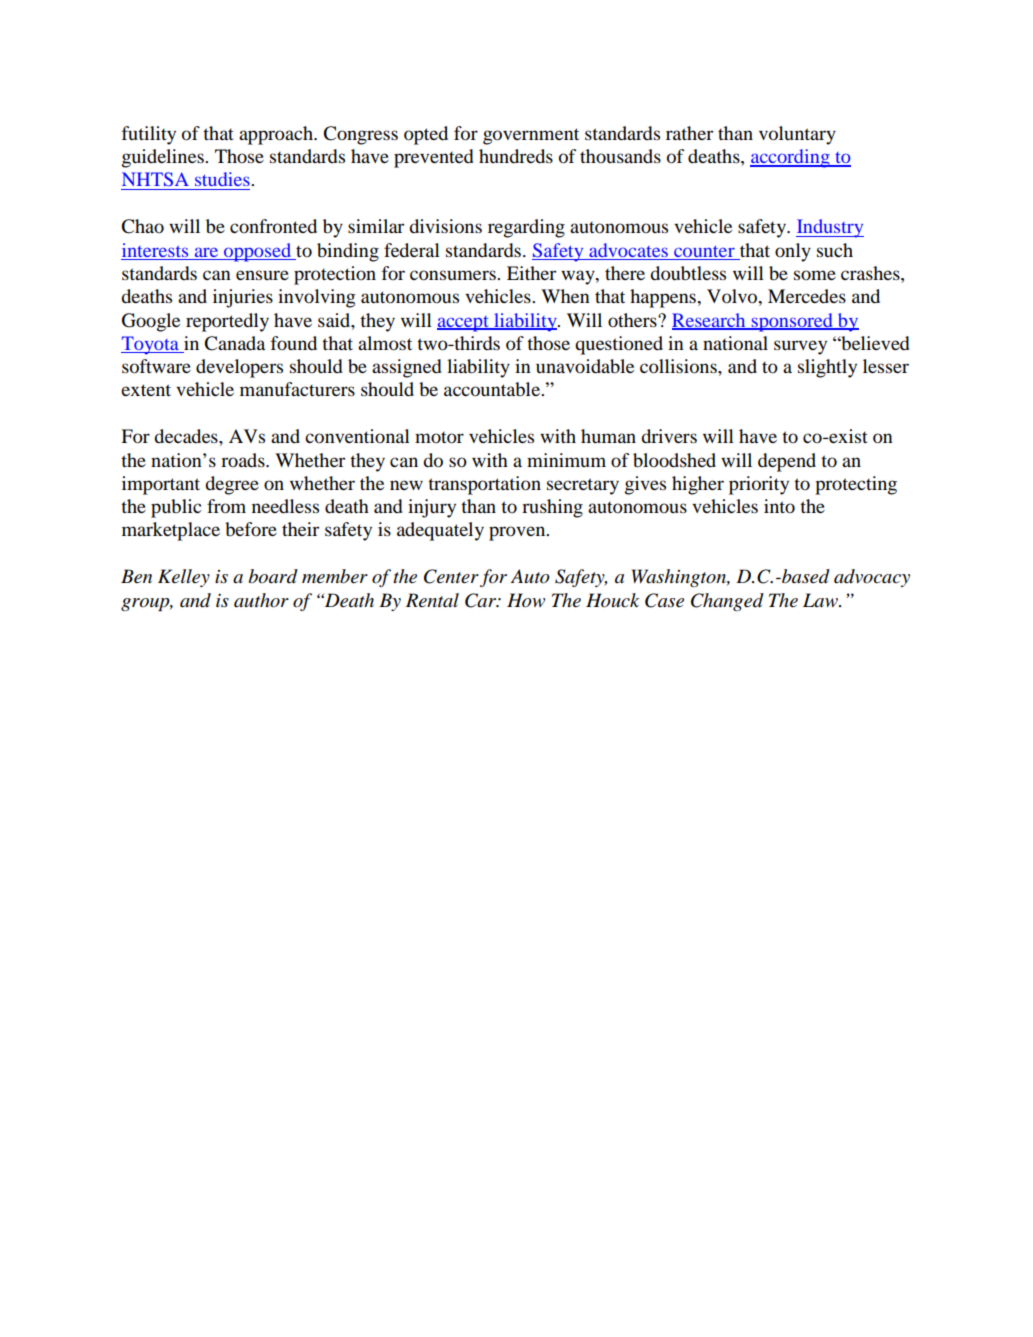  Describe the element at coordinates (516, 156) in the screenshot. I see `hundreds` at that location.
